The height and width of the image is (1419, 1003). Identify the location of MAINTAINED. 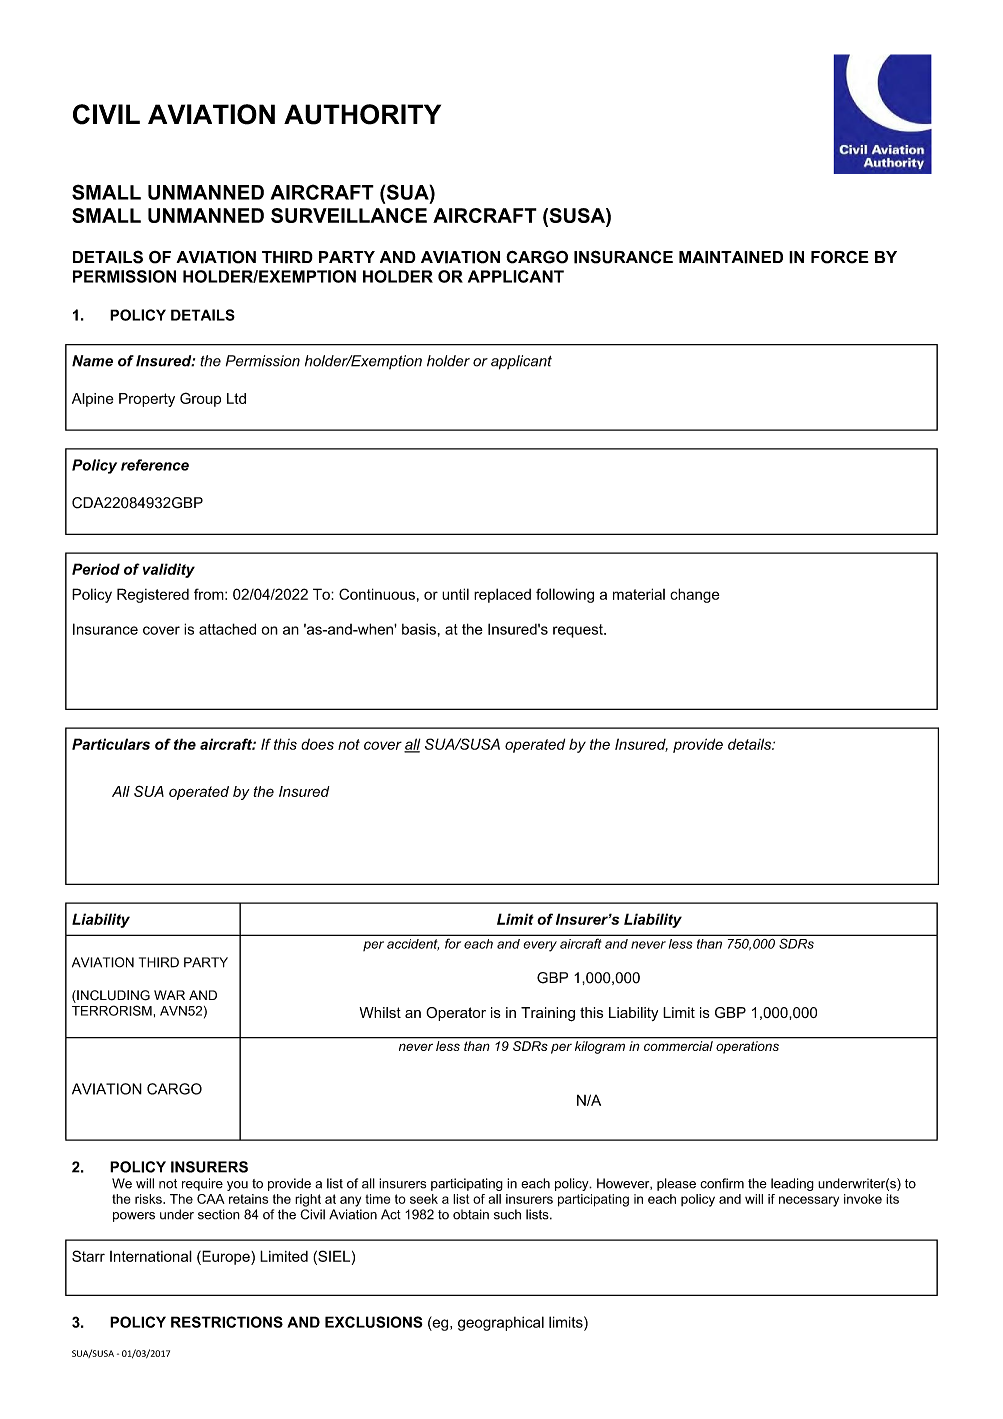
(731, 257).
